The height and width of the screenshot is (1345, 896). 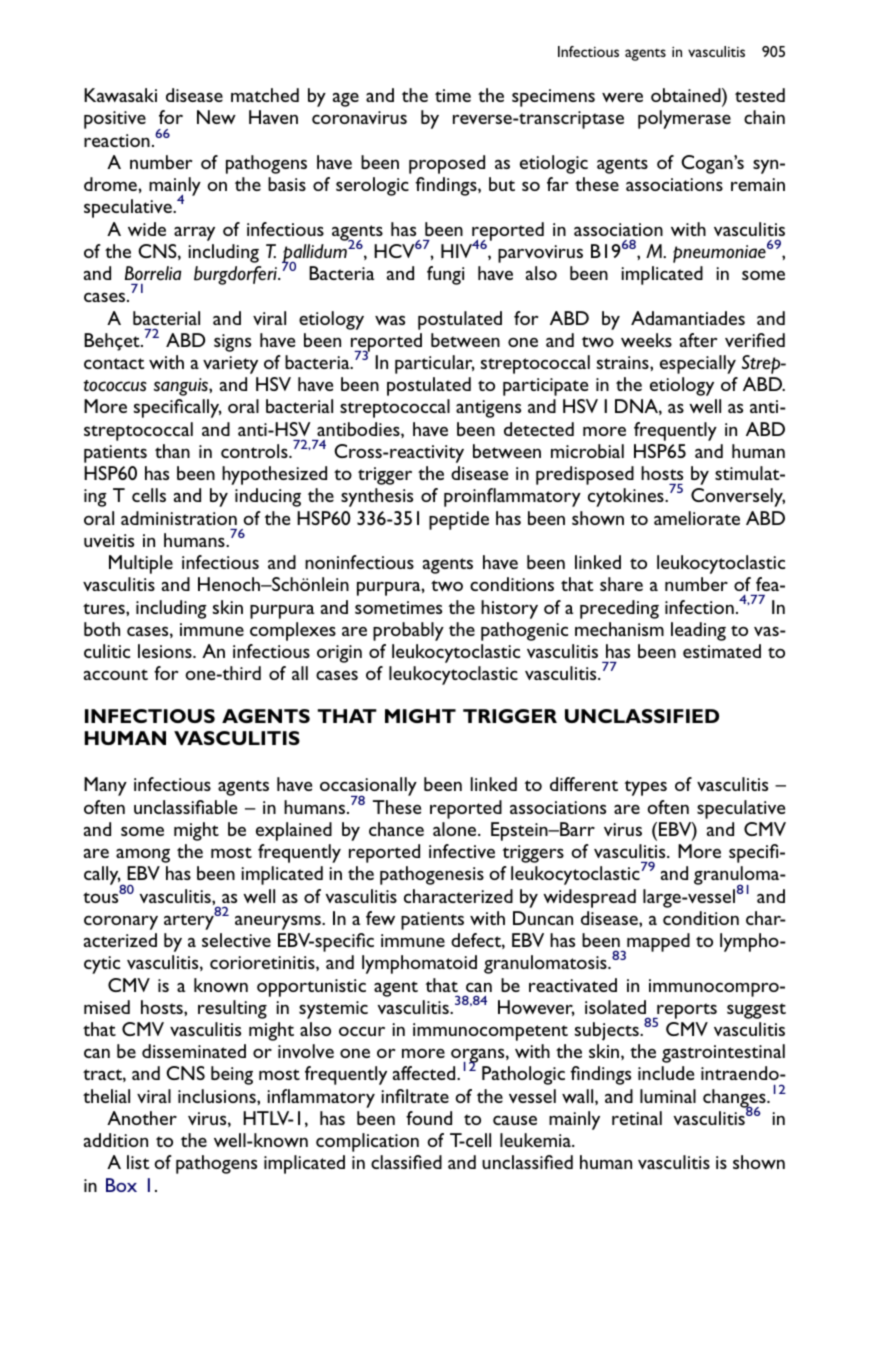 What do you see at coordinates (216, 117) in the screenshot?
I see `New` at bounding box center [216, 117].
